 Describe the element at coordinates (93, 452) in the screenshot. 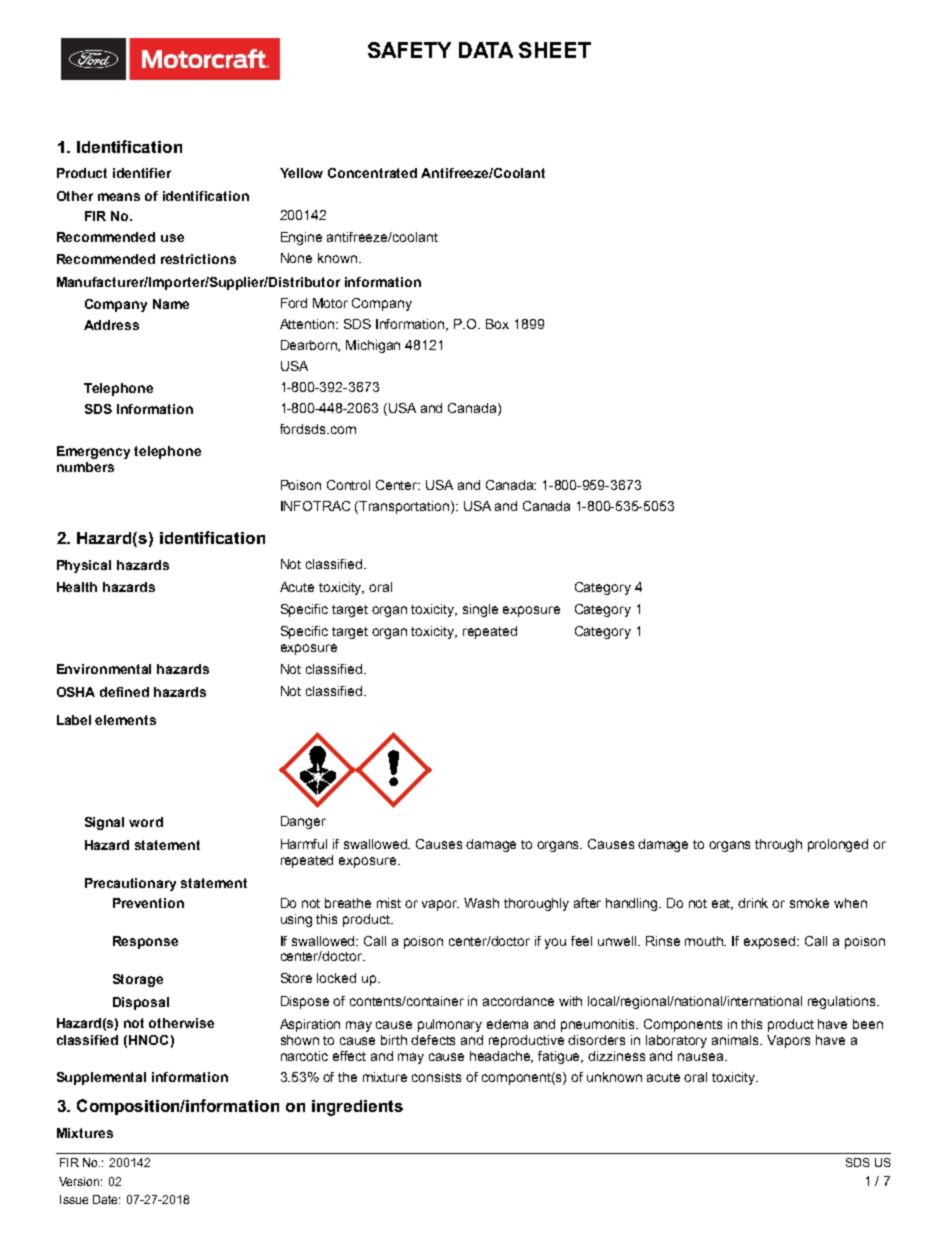

I see `Emergency` at that location.
